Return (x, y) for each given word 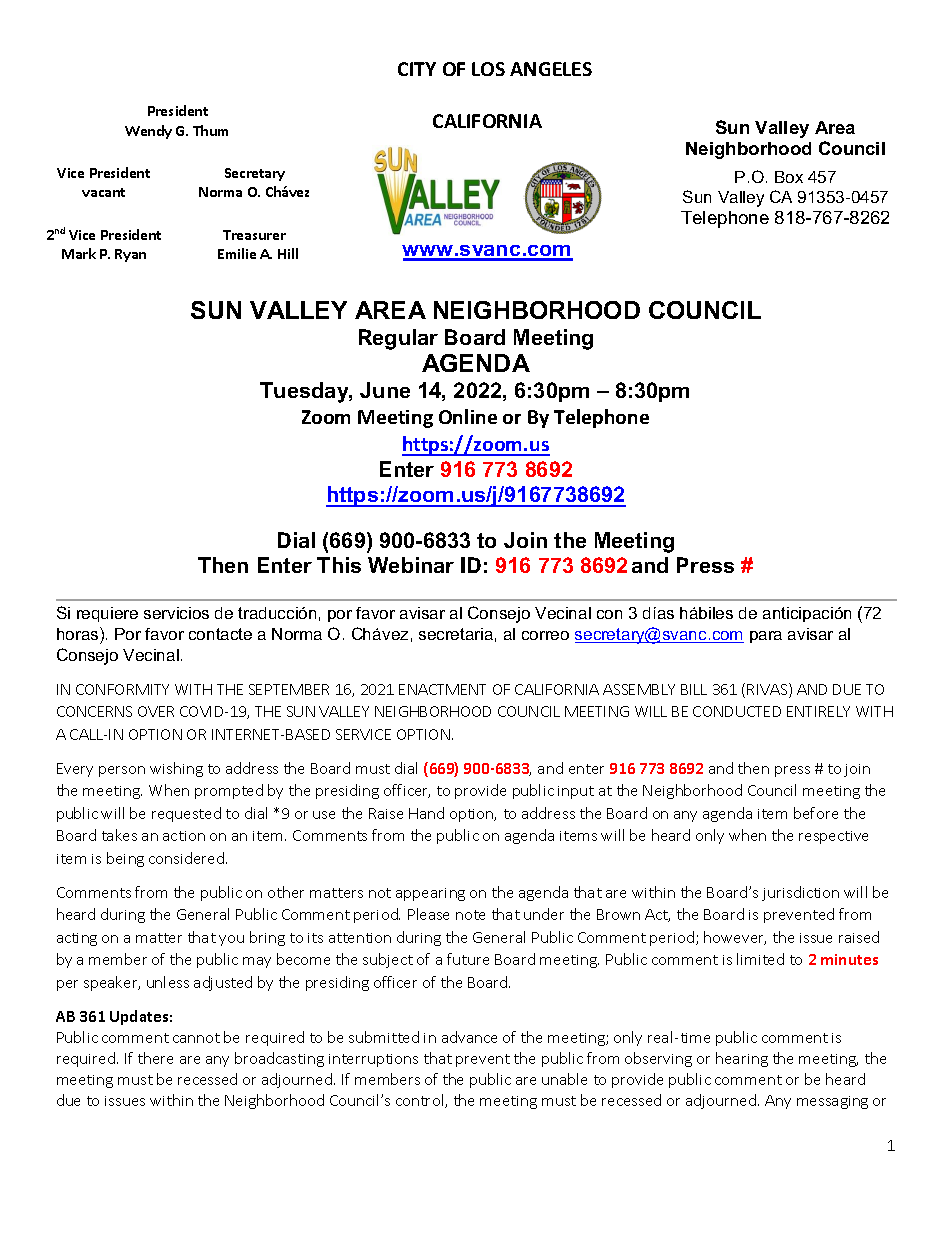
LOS (488, 69)
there (155, 1058)
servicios (176, 613)
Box (789, 177)
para (766, 637)
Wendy (148, 132)
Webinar (411, 565)
